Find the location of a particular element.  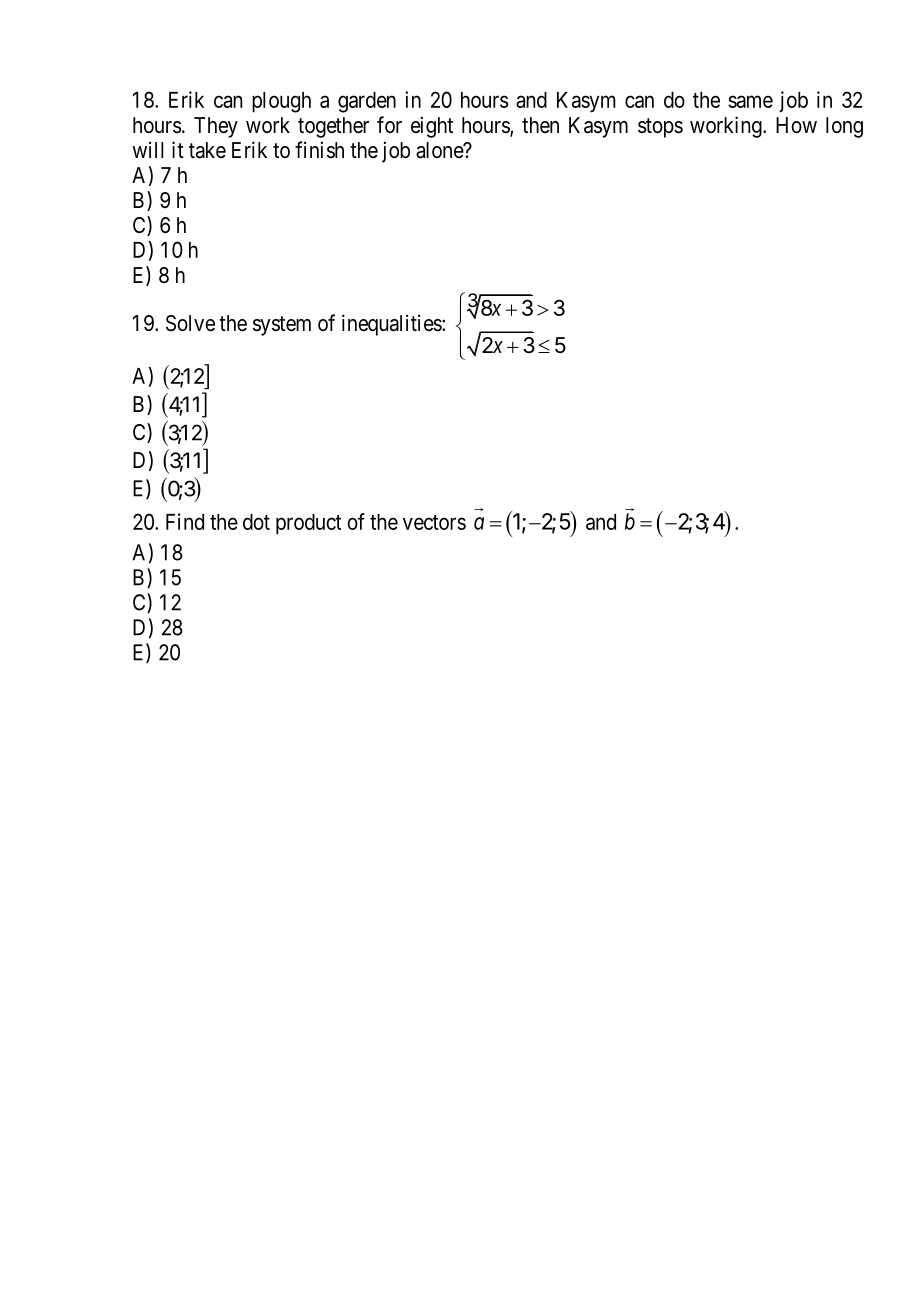

then is located at coordinates (540, 125).
